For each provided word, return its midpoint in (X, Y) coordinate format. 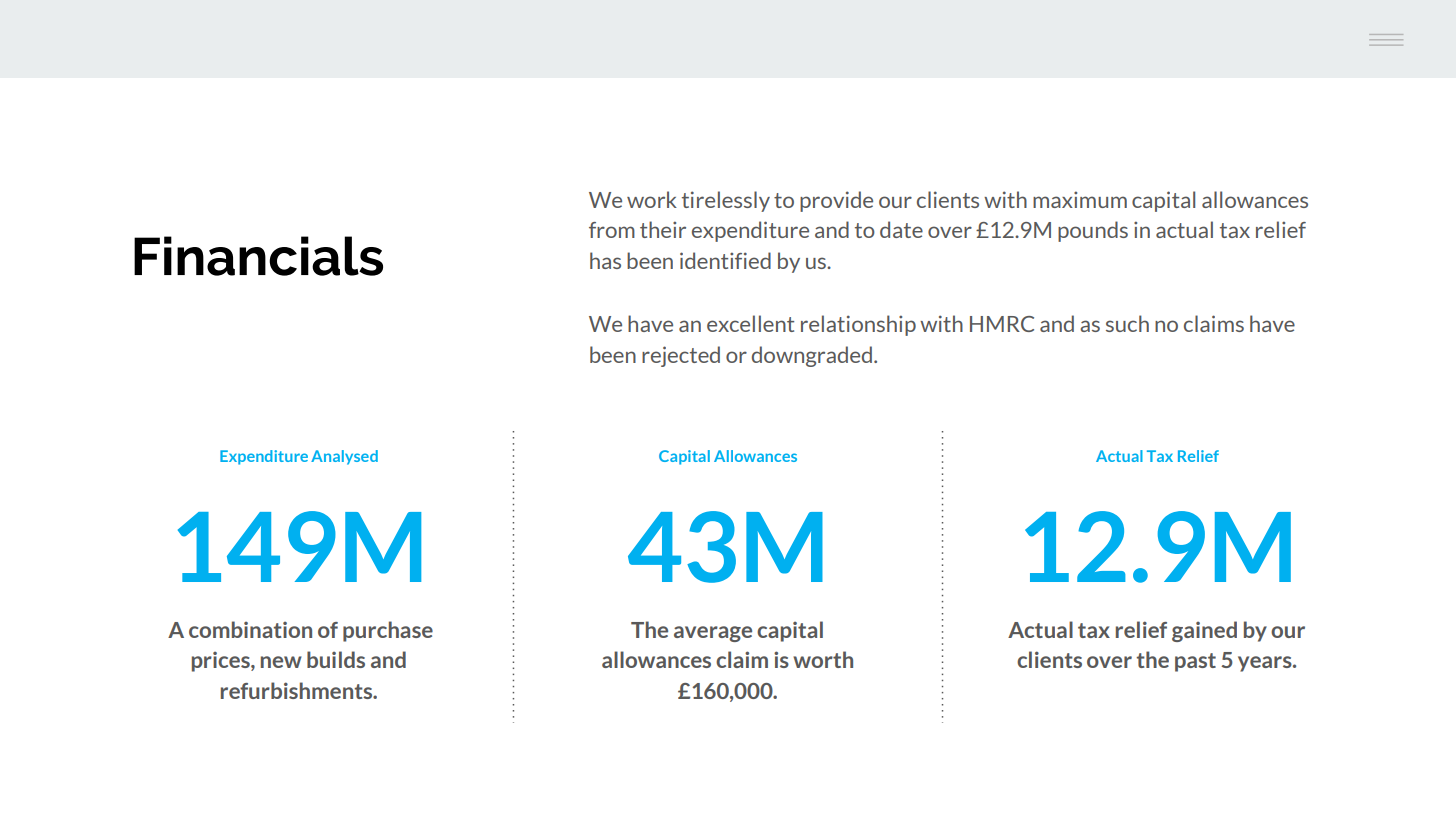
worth (823, 659)
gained (1204, 631)
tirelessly (726, 201)
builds (336, 659)
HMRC (1002, 324)
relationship (858, 325)
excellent (750, 323)
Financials (258, 256)
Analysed (344, 457)
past (1195, 662)
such (1127, 323)
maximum (1080, 199)
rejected (681, 356)
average (713, 634)
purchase (388, 631)
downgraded (812, 356)
